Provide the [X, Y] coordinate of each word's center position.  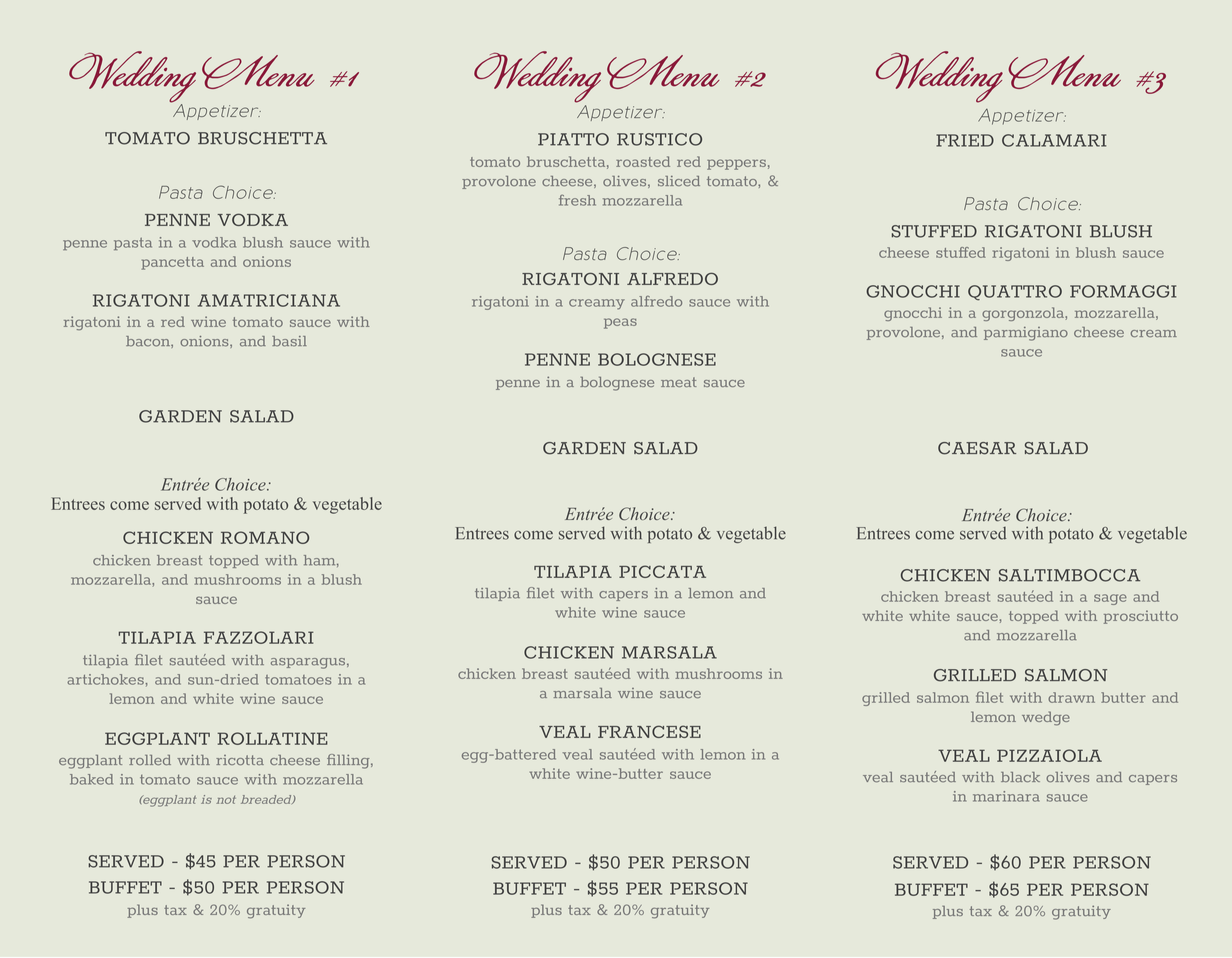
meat [679, 382]
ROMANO [265, 537]
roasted [643, 161]
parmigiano [1026, 334]
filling [349, 761]
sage [1110, 599]
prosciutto [1141, 617]
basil [289, 341]
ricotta [240, 760]
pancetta [172, 263]
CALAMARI [1054, 140]
